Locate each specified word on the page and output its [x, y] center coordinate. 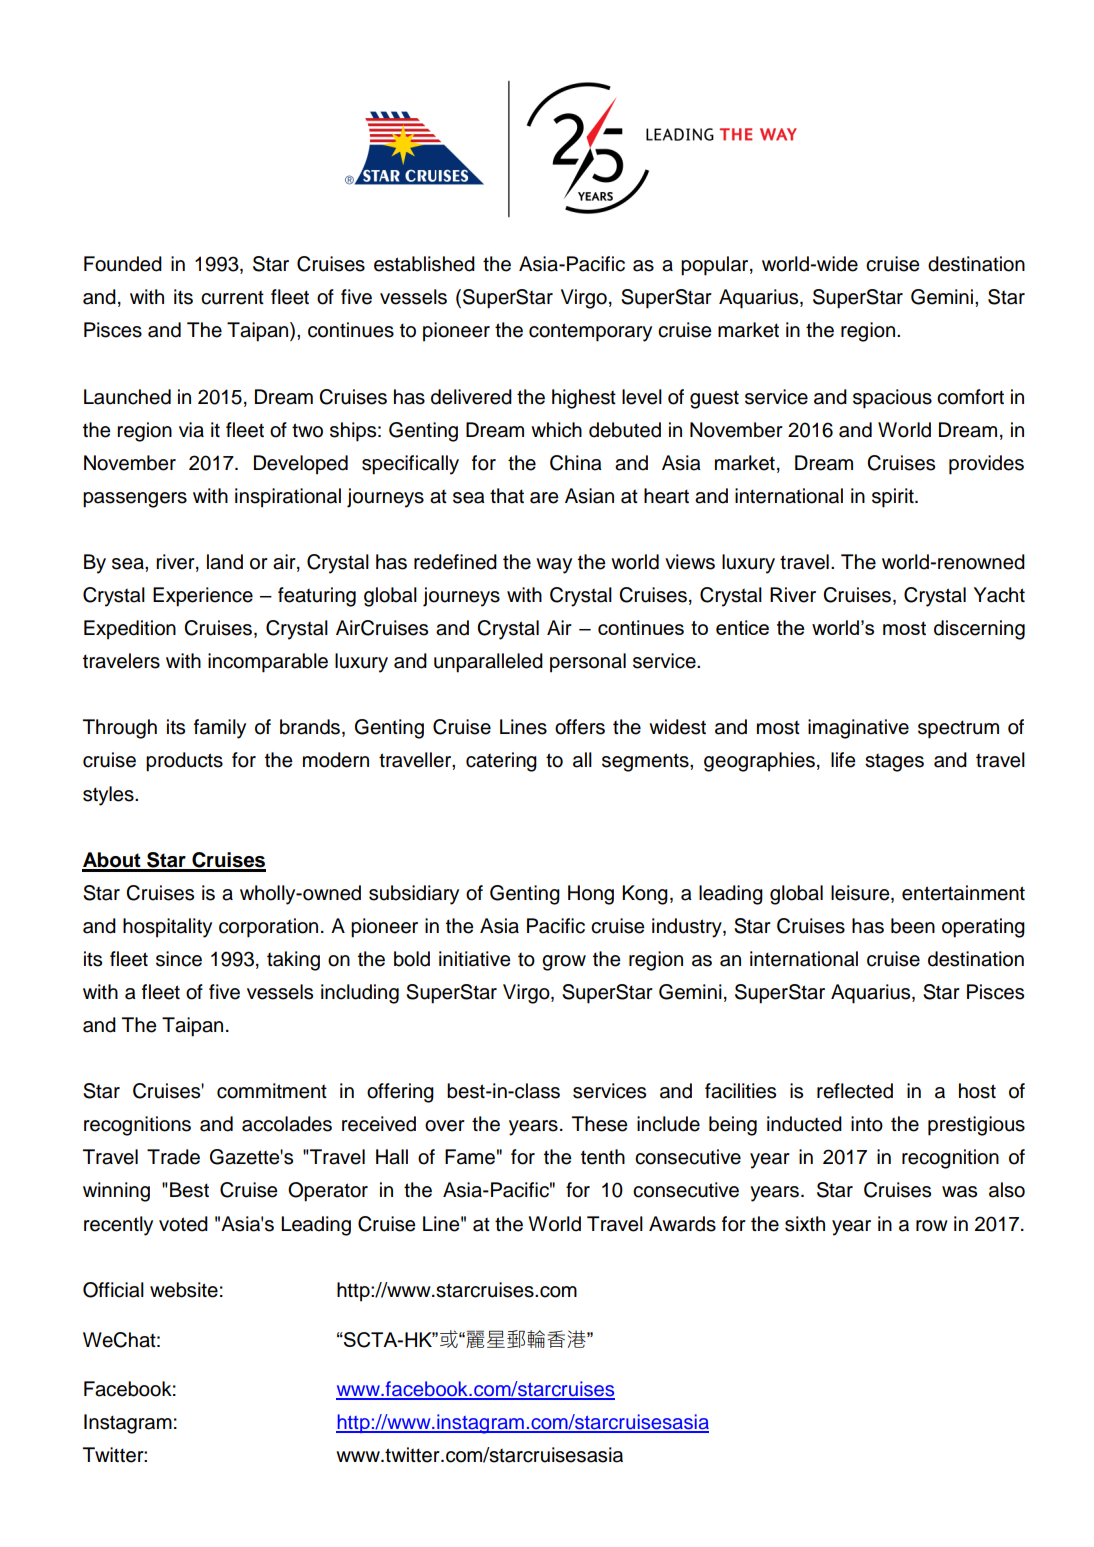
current [232, 298]
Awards [682, 1224]
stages [894, 763]
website [184, 1290]
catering [501, 762]
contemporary [590, 332]
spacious [892, 399]
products [184, 762]
